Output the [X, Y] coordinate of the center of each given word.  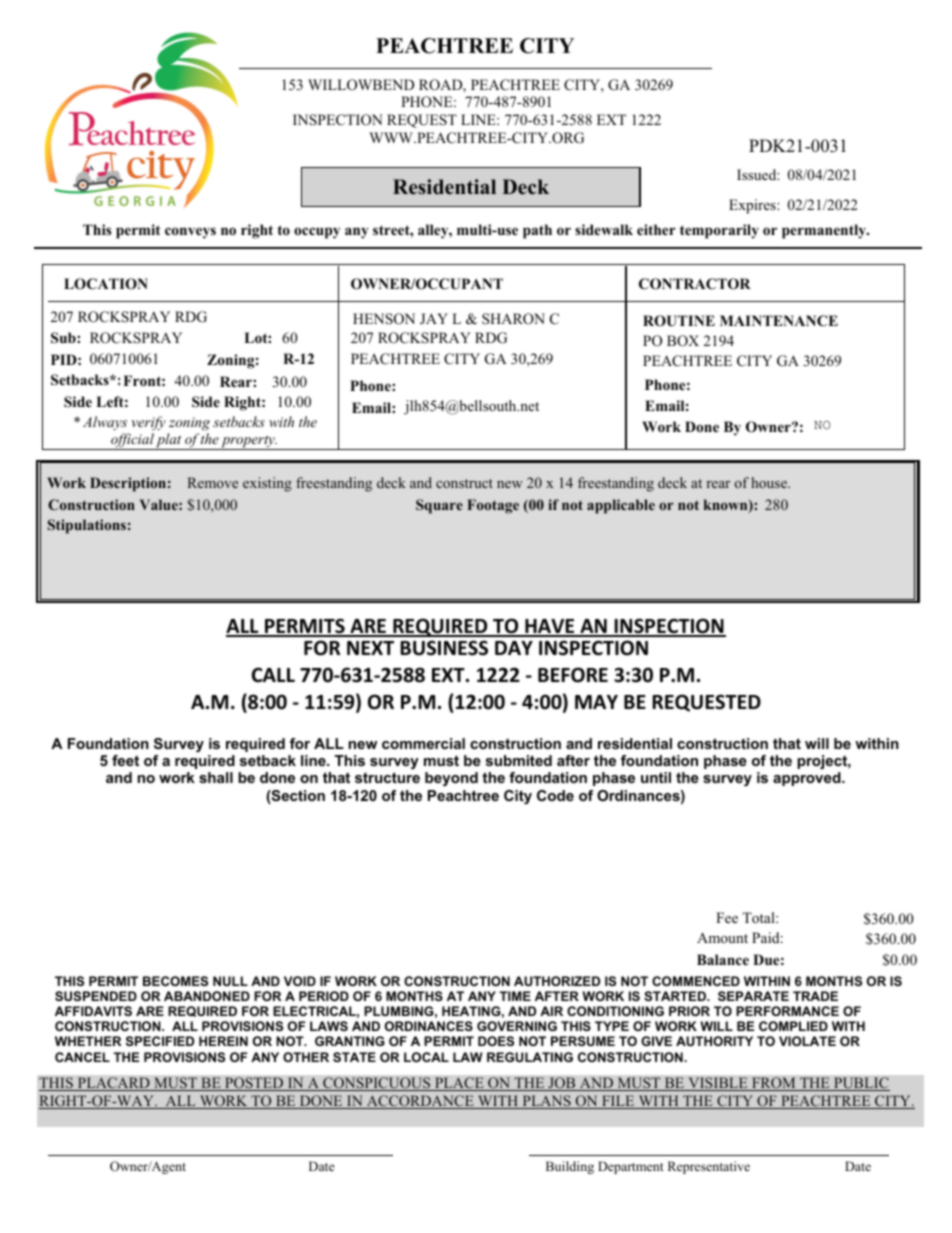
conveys [190, 233]
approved [808, 779]
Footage [493, 506]
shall [216, 777]
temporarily [719, 231]
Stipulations [87, 526]
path [537, 231]
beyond [451, 779]
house [770, 482]
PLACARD [113, 1084]
